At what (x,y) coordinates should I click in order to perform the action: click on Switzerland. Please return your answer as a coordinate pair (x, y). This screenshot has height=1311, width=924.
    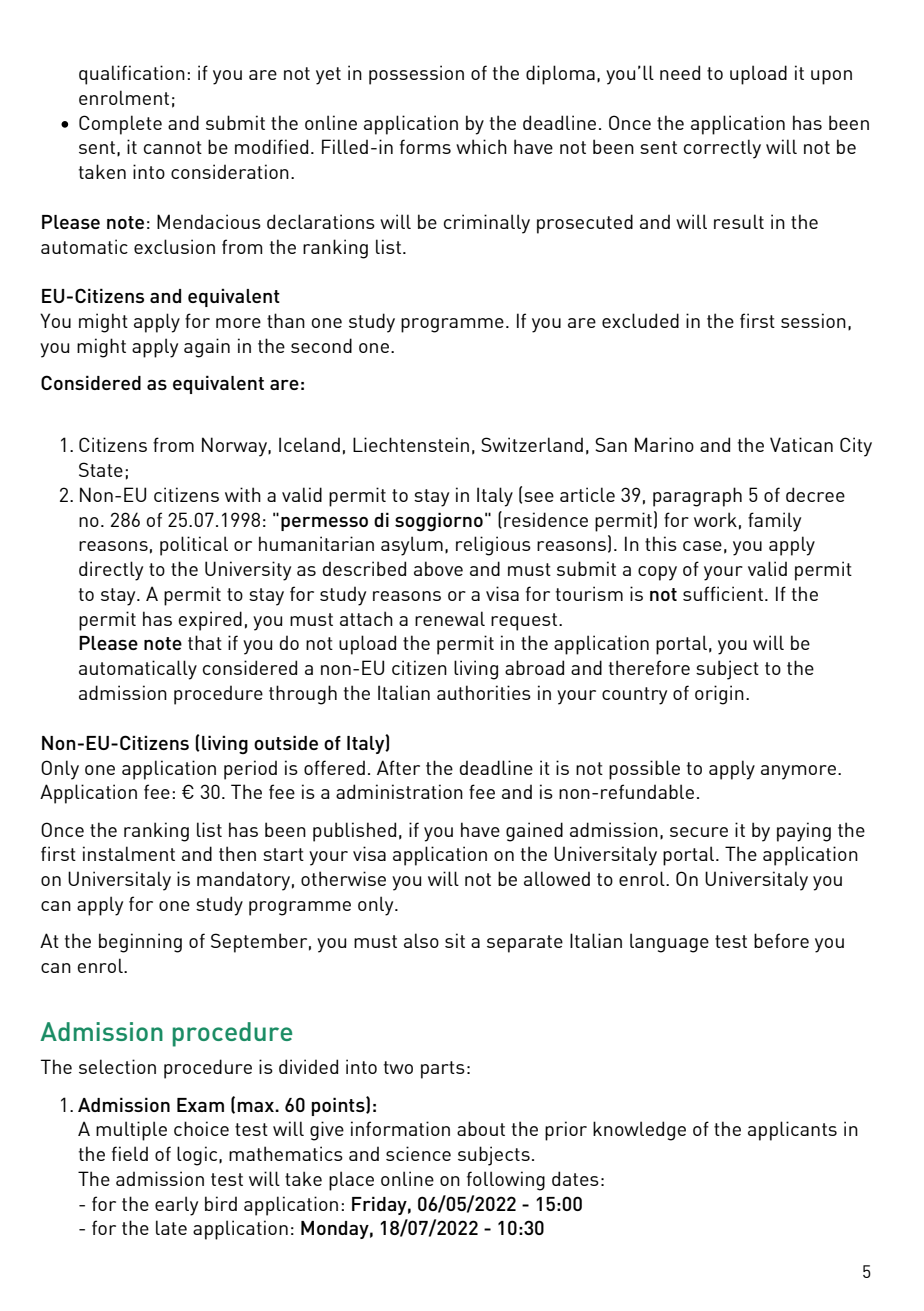
    Looking at the image, I should click on (532, 444).
